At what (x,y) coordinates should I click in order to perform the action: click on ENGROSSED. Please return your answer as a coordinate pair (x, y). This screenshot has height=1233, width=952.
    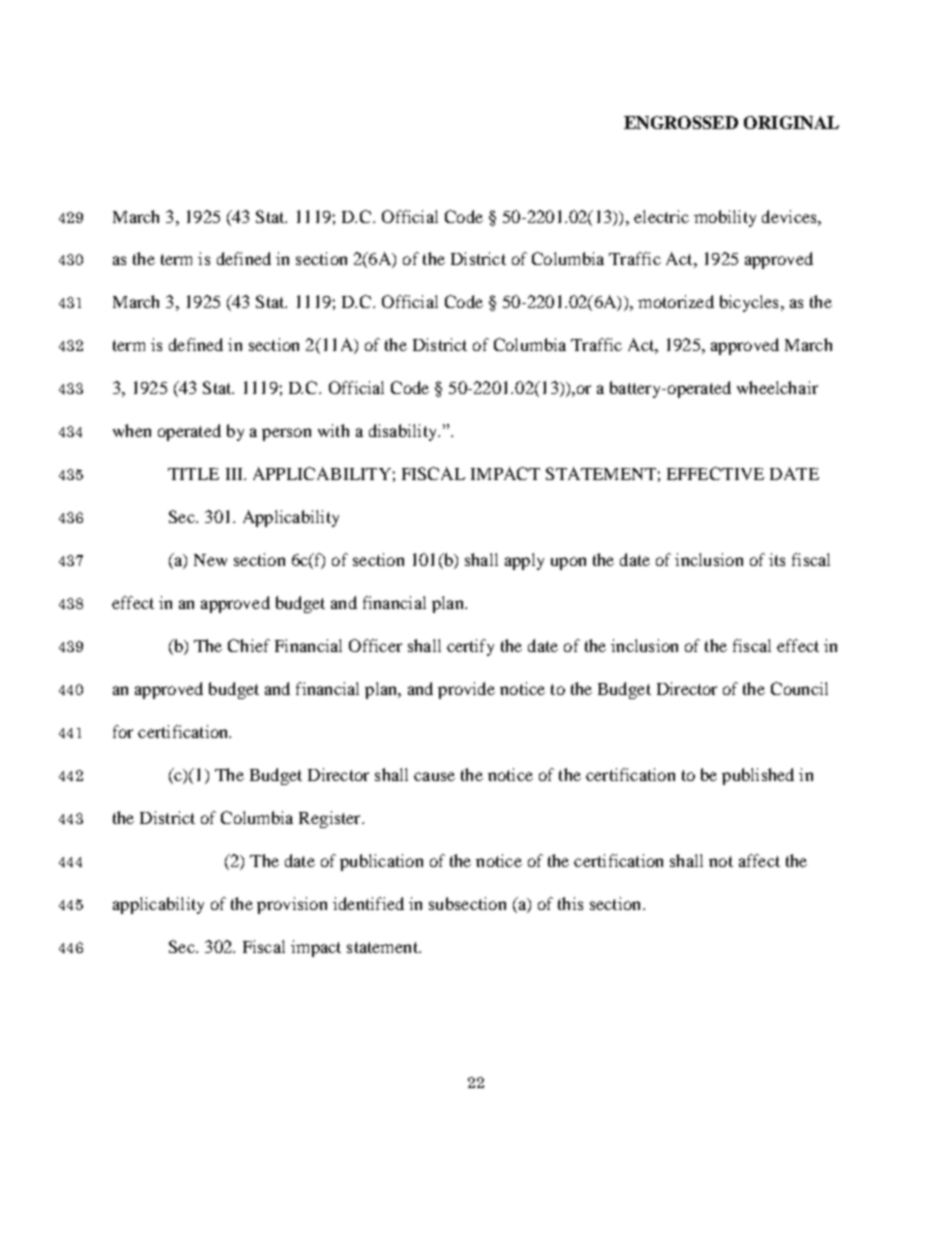
    Looking at the image, I should click on (681, 122).
